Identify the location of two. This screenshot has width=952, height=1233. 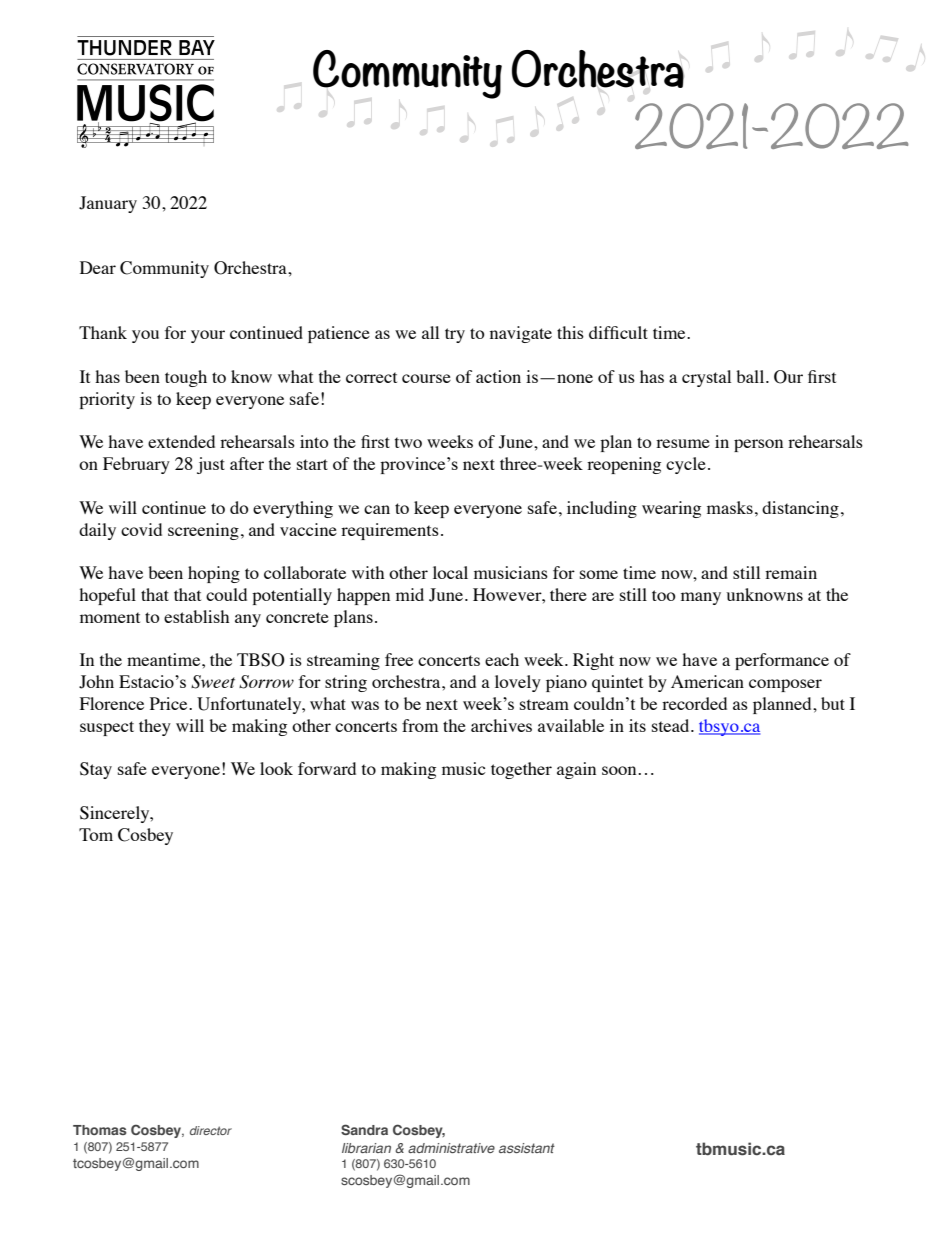
(408, 442).
